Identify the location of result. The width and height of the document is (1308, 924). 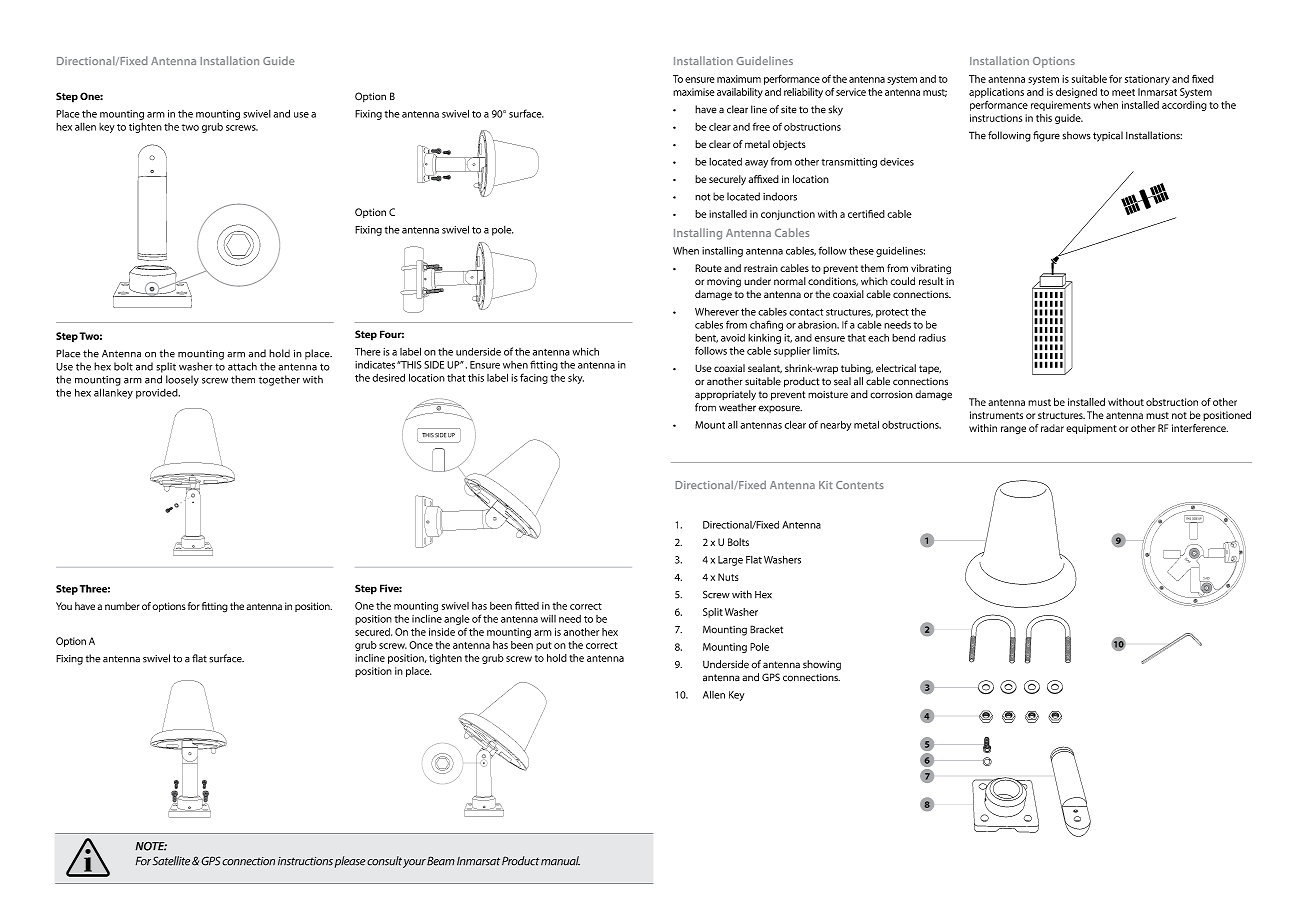
(931, 281).
